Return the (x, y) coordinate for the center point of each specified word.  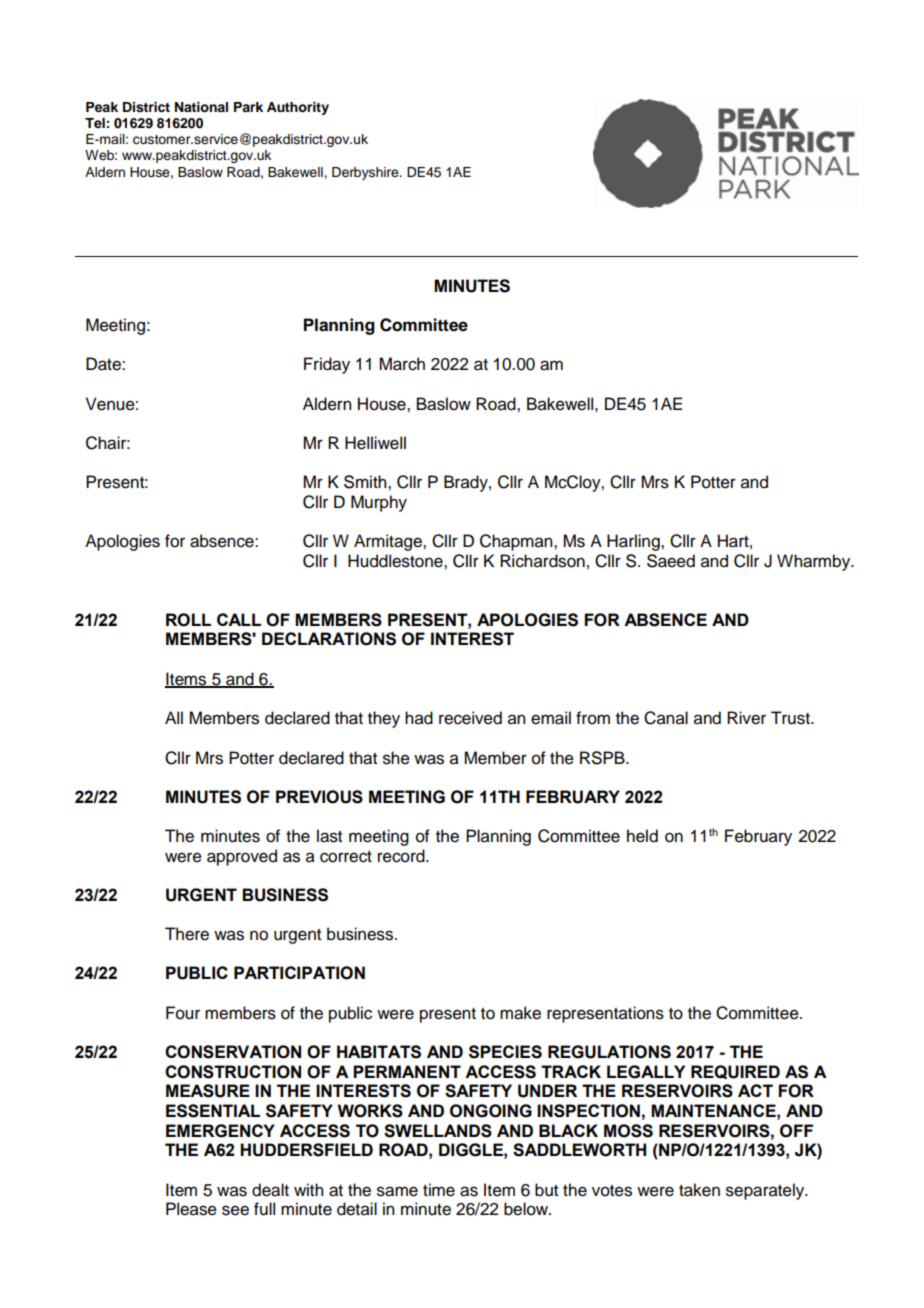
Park (248, 107)
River (746, 718)
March (402, 364)
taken (699, 1190)
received (470, 718)
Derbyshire (366, 173)
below (527, 1209)
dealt (270, 1190)
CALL (239, 619)
